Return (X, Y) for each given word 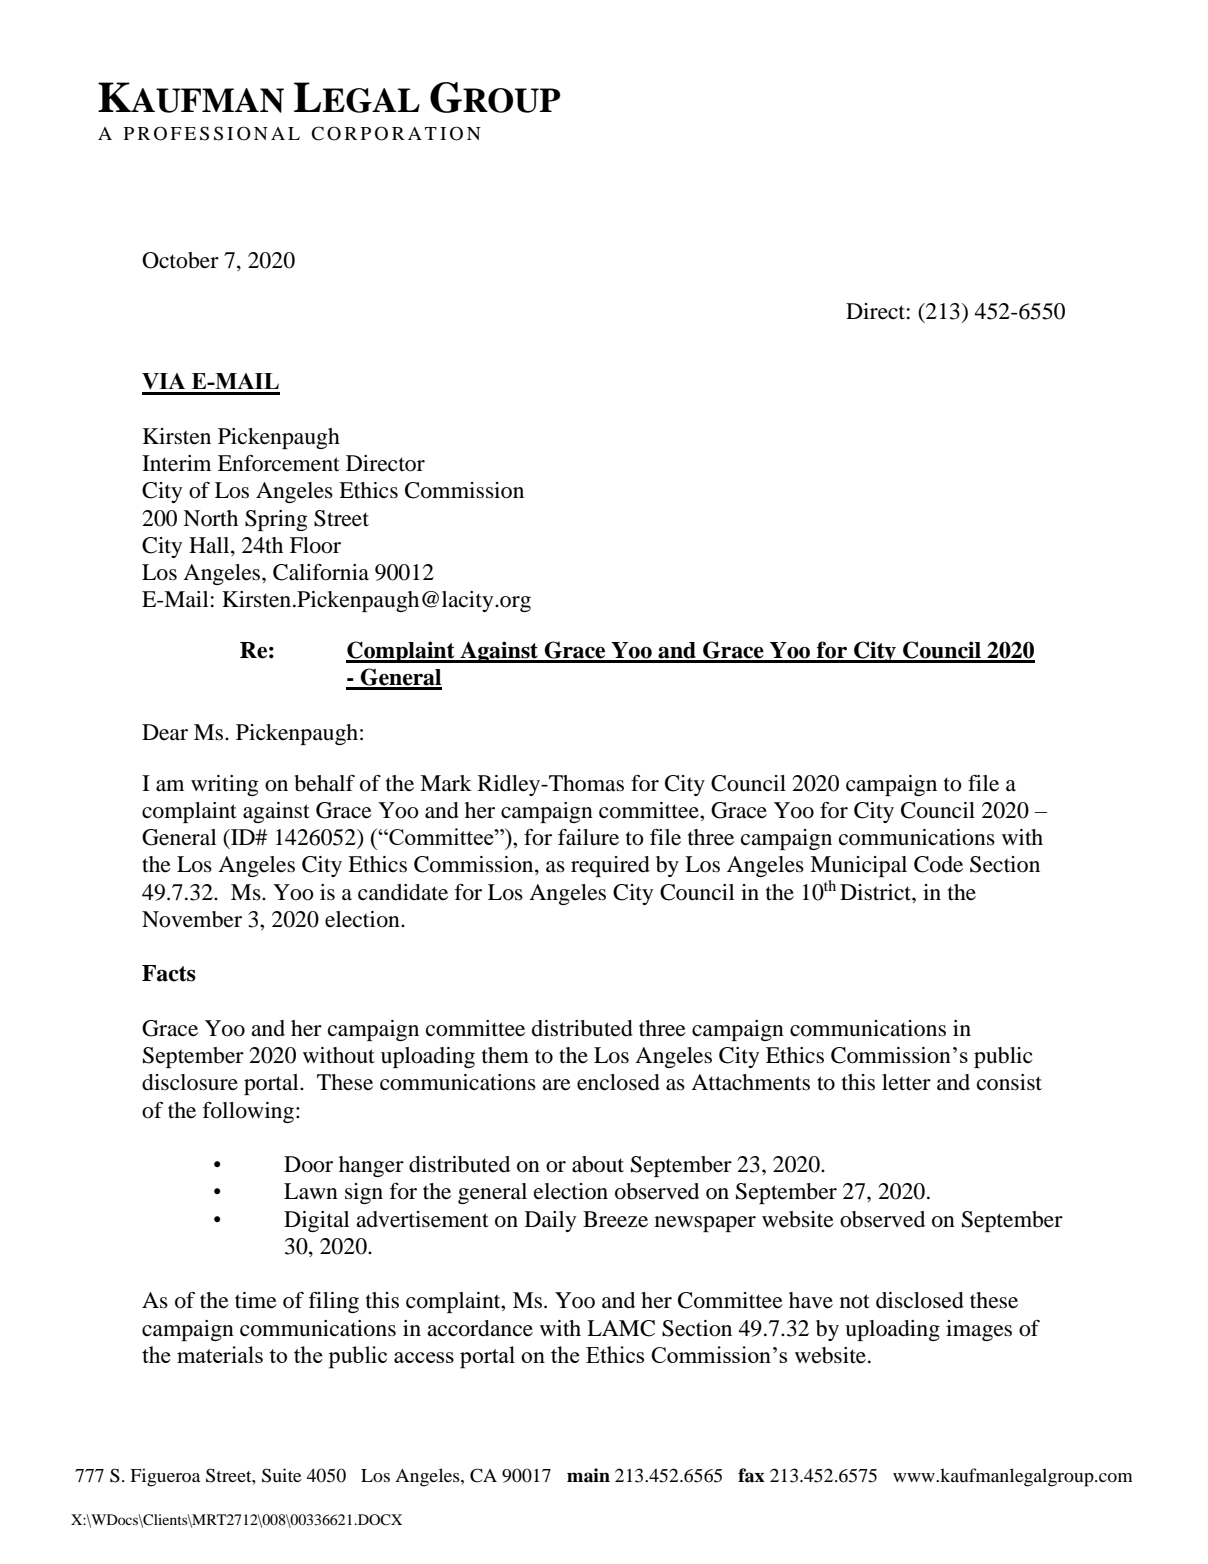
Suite (282, 1475)
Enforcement (279, 463)
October (180, 260)
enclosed (618, 1082)
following (248, 1112)
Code (938, 864)
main (588, 1475)
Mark (446, 783)
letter (906, 1082)
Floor (315, 545)
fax (751, 1475)
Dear (165, 732)
